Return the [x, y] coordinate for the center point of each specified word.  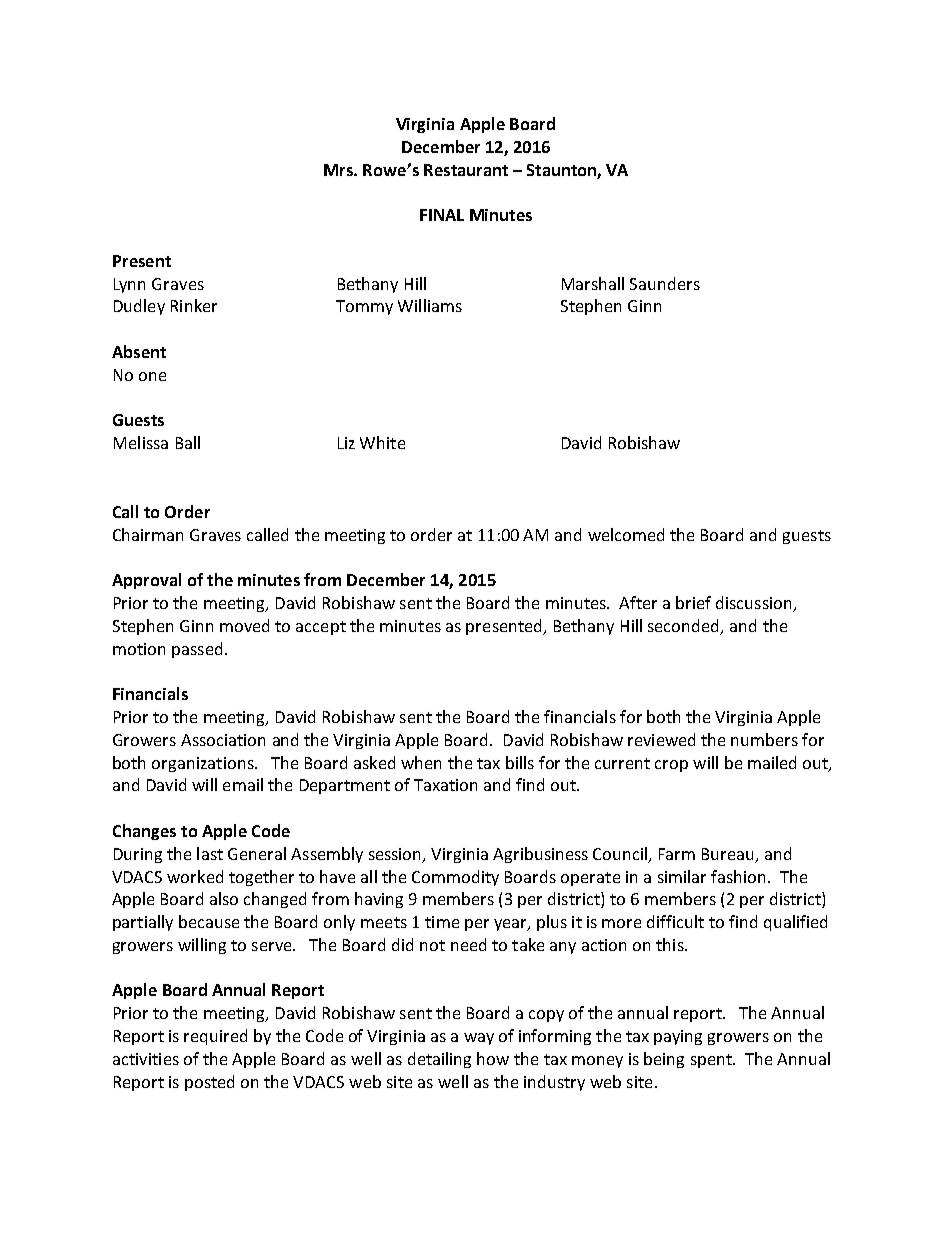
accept [321, 628]
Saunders [665, 283]
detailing [439, 1060]
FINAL [442, 215]
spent [712, 1061]
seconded [685, 626]
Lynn [129, 285]
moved [244, 625]
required [215, 1037]
